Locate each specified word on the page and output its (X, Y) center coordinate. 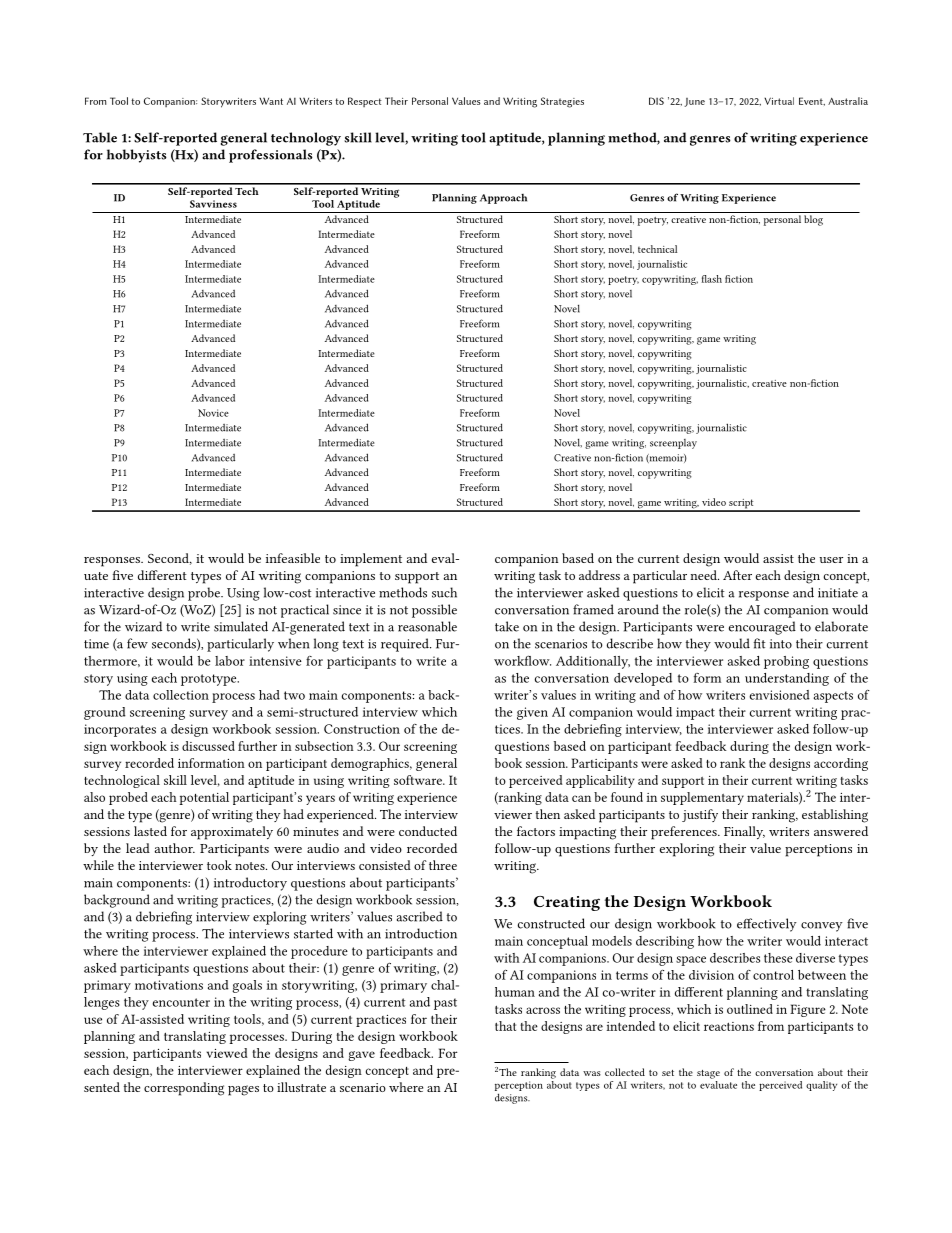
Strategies (562, 102)
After (737, 575)
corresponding (184, 1089)
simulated (241, 626)
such (444, 592)
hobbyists (137, 156)
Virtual (779, 101)
